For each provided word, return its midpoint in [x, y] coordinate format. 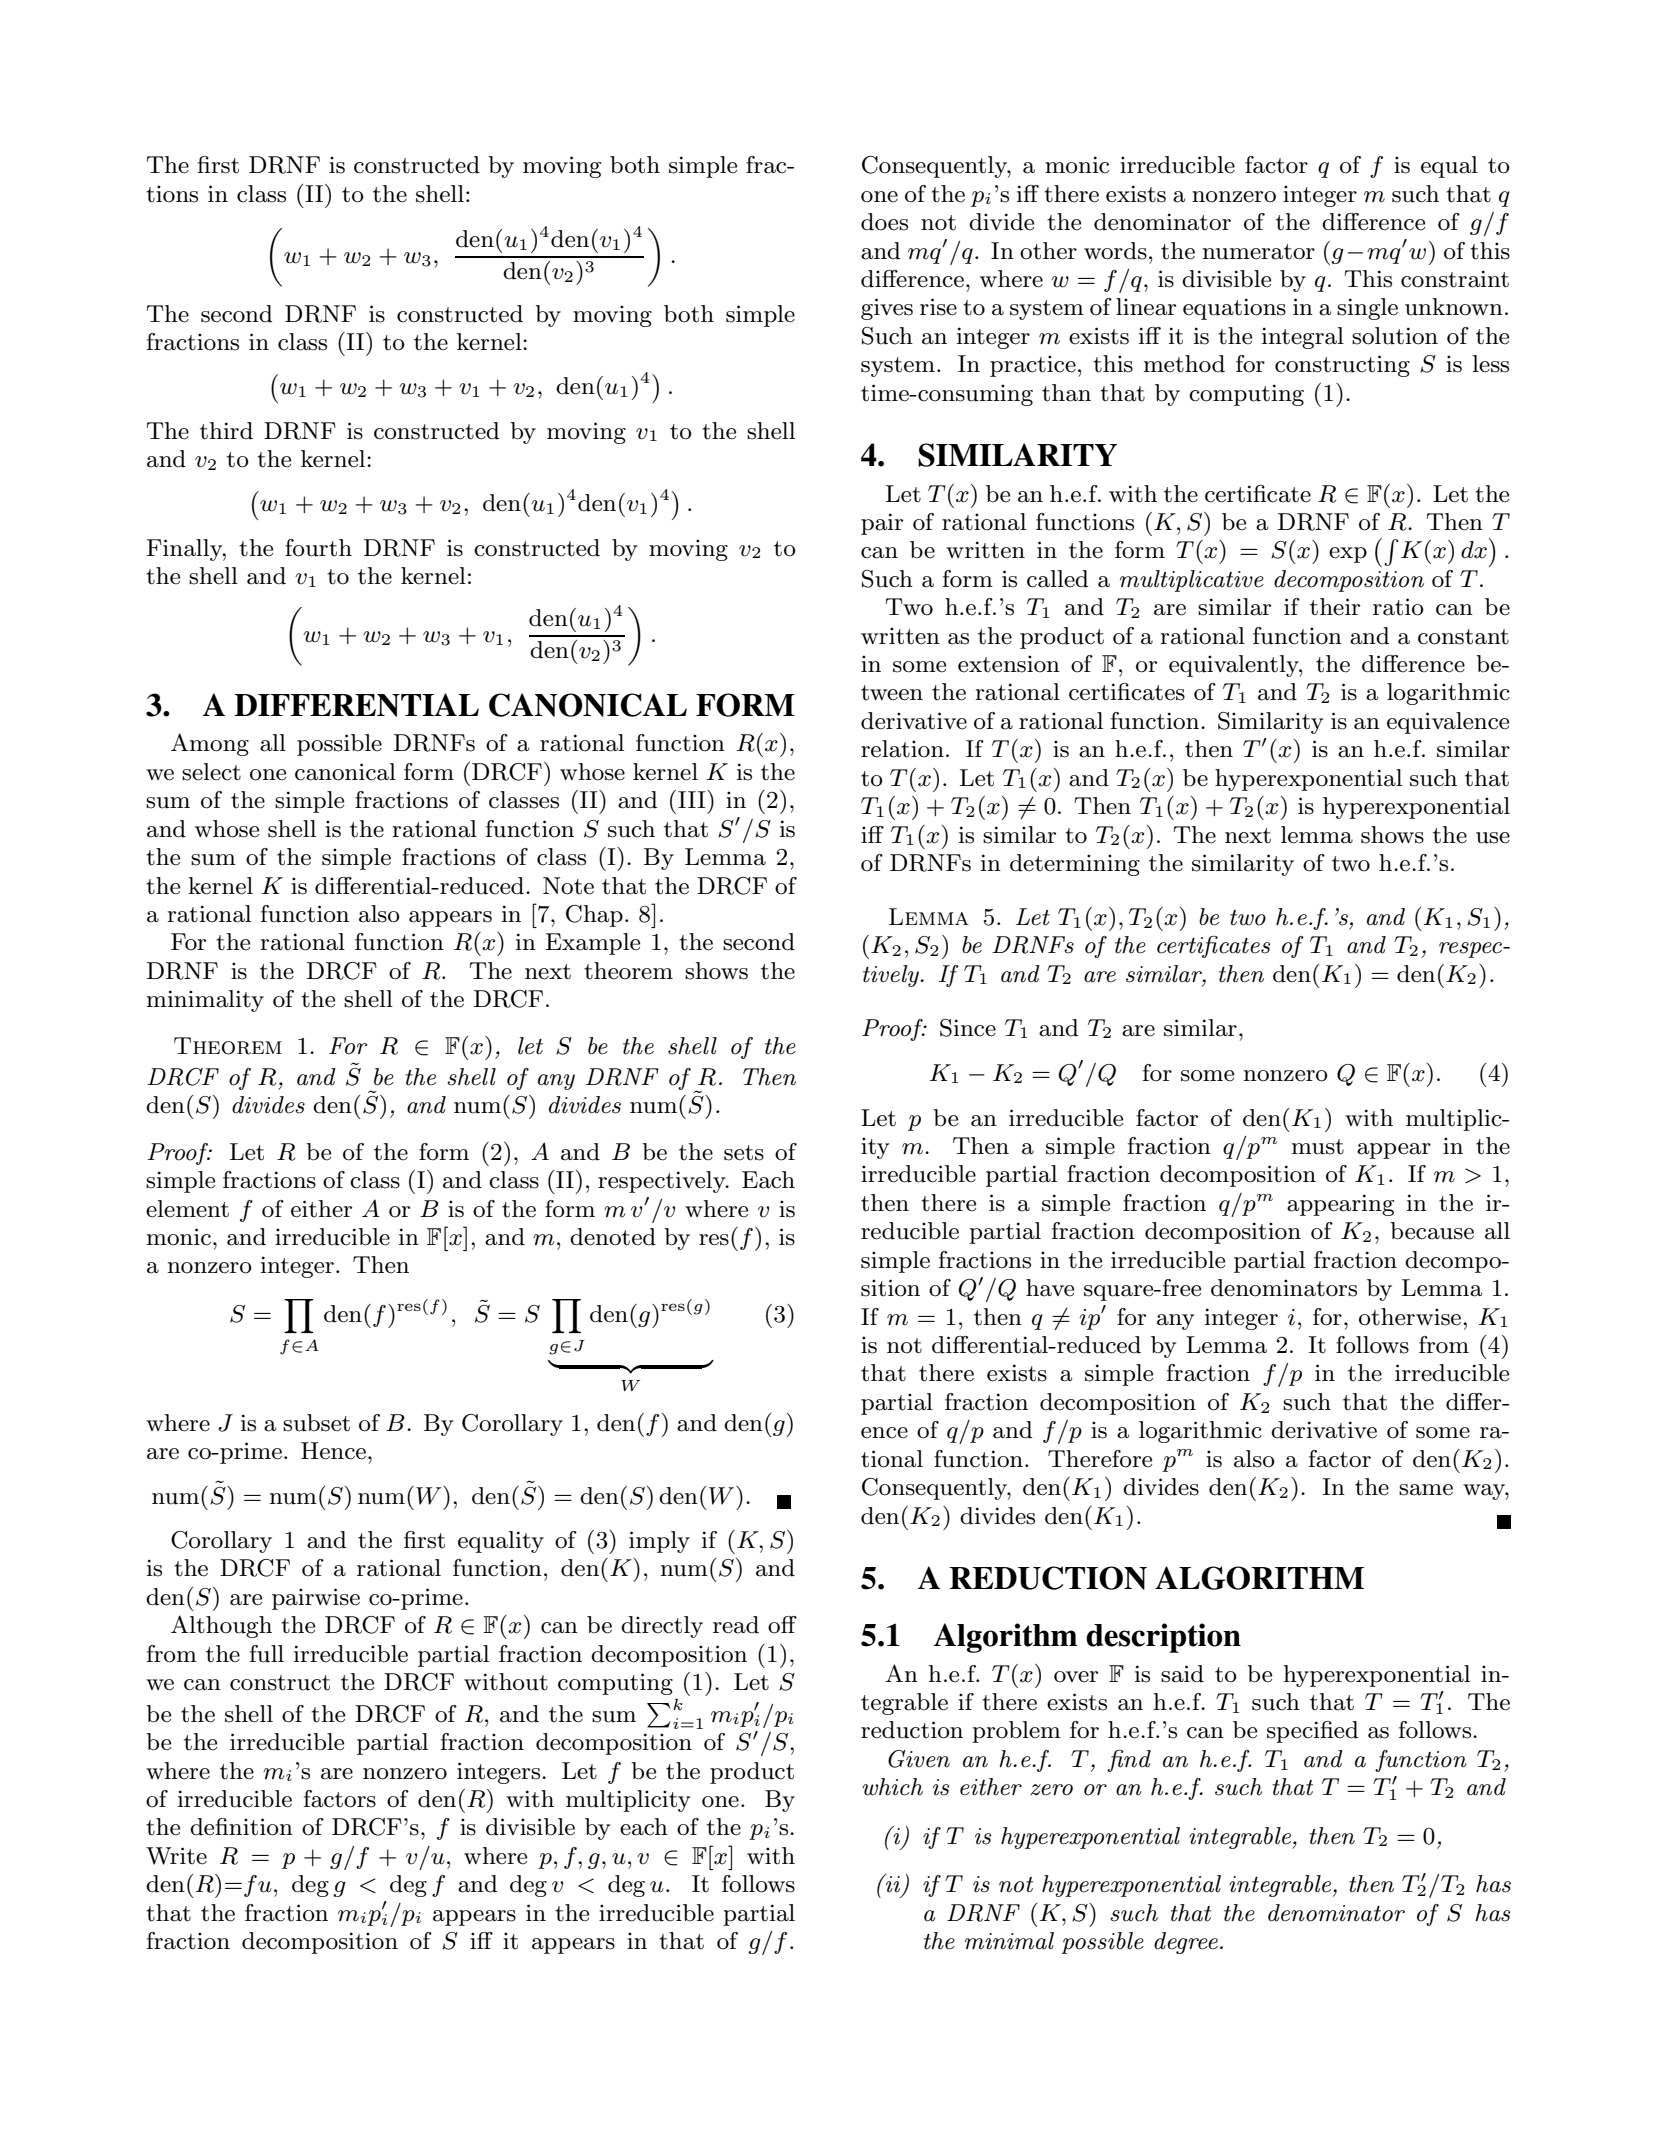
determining [1075, 865]
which [892, 1787]
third [226, 431]
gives [887, 309]
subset [316, 1423]
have [1050, 1288]
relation [902, 749]
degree [1186, 1943]
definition [241, 1827]
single [1367, 309]
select [211, 772]
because [1432, 1231]
